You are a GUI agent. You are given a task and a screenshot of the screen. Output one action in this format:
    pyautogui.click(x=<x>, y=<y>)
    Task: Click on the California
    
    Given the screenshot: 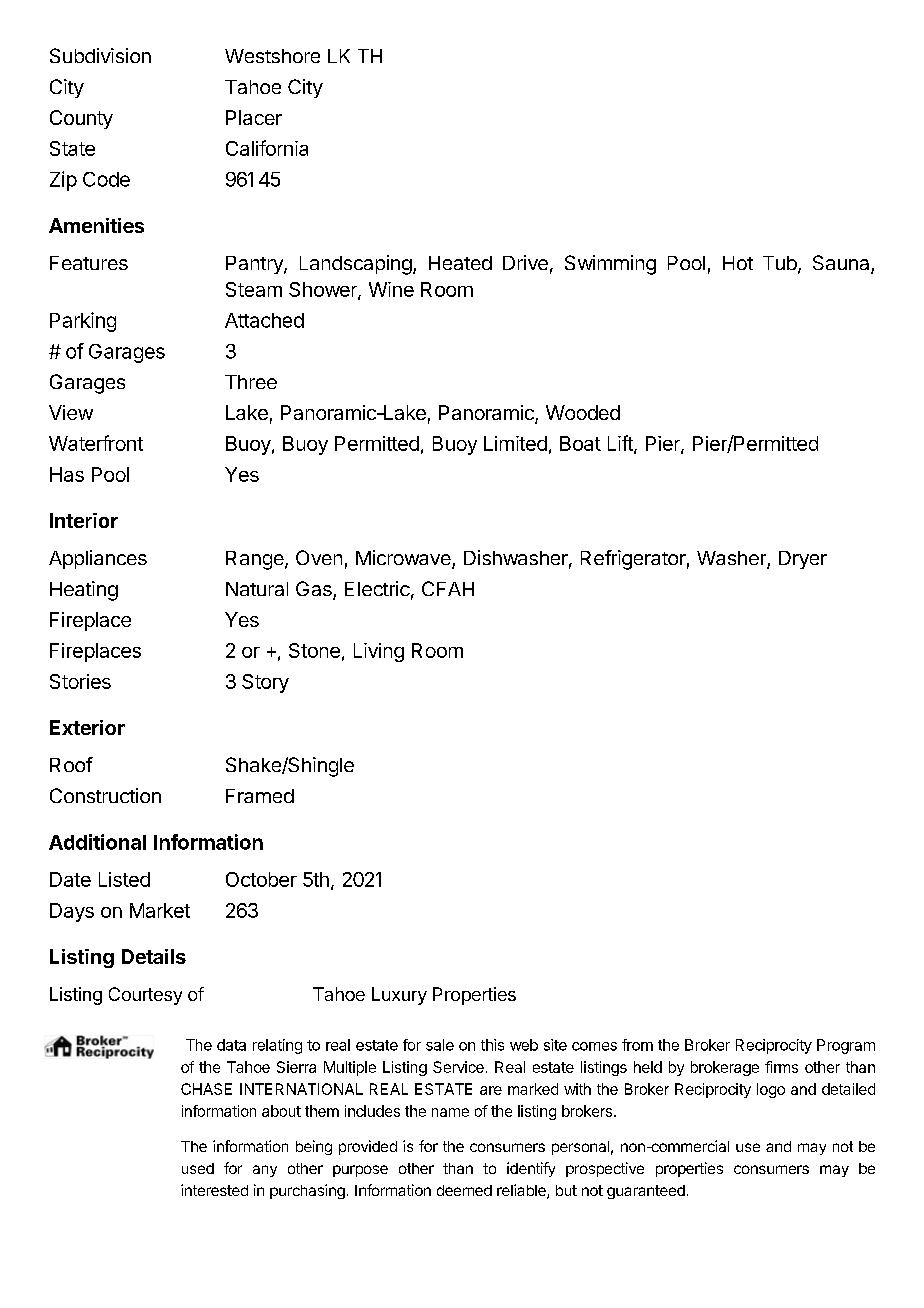 What is the action you would take?
    pyautogui.click(x=267, y=148)
